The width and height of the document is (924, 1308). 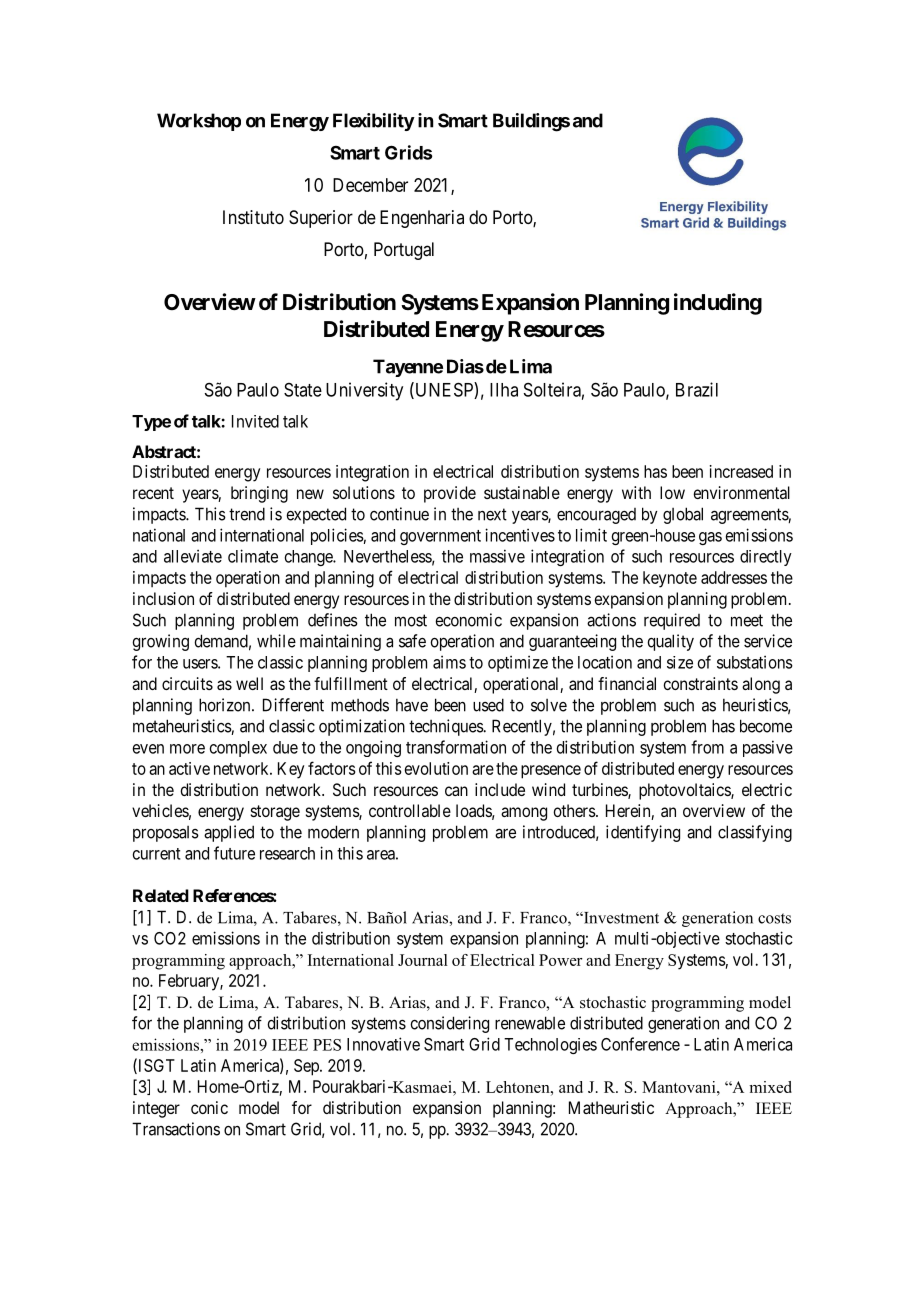 What do you see at coordinates (199, 122) in the document?
I see `Workshop` at bounding box center [199, 122].
